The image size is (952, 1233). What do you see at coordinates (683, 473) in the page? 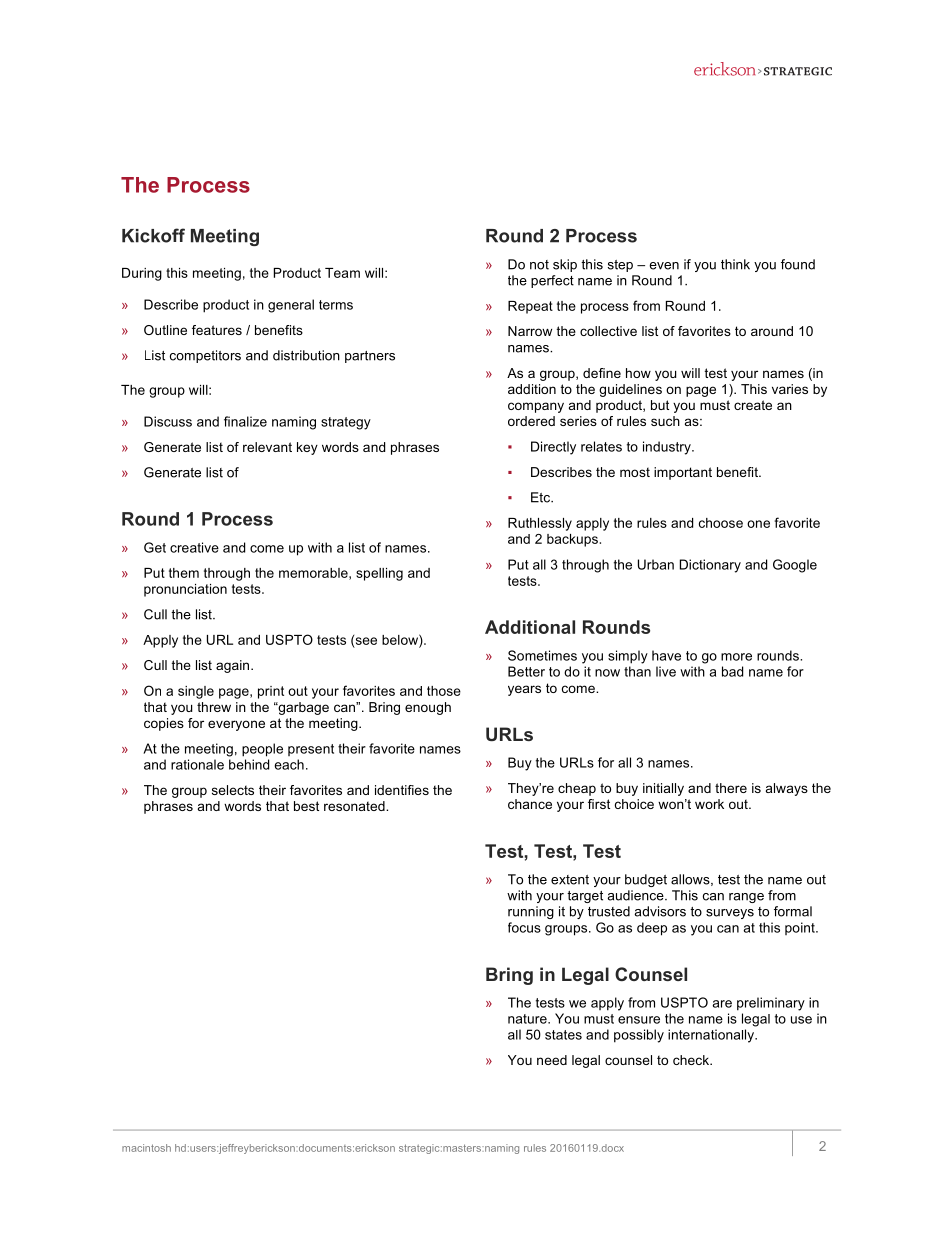
I see `important` at bounding box center [683, 473].
